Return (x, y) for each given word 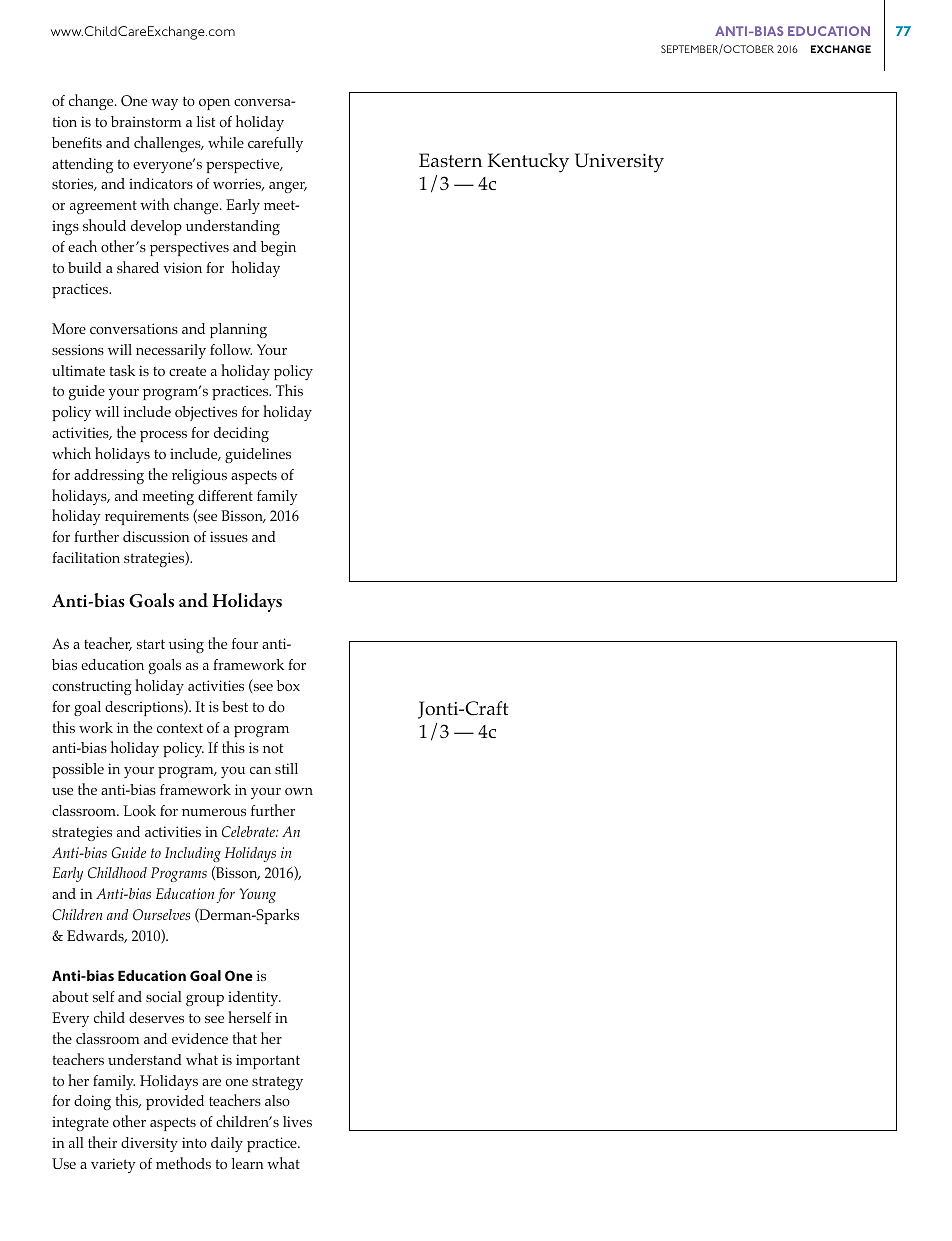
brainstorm (146, 121)
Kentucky (528, 163)
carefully (275, 144)
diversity (149, 1144)
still (286, 768)
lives (297, 1121)
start (151, 644)
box (288, 685)
